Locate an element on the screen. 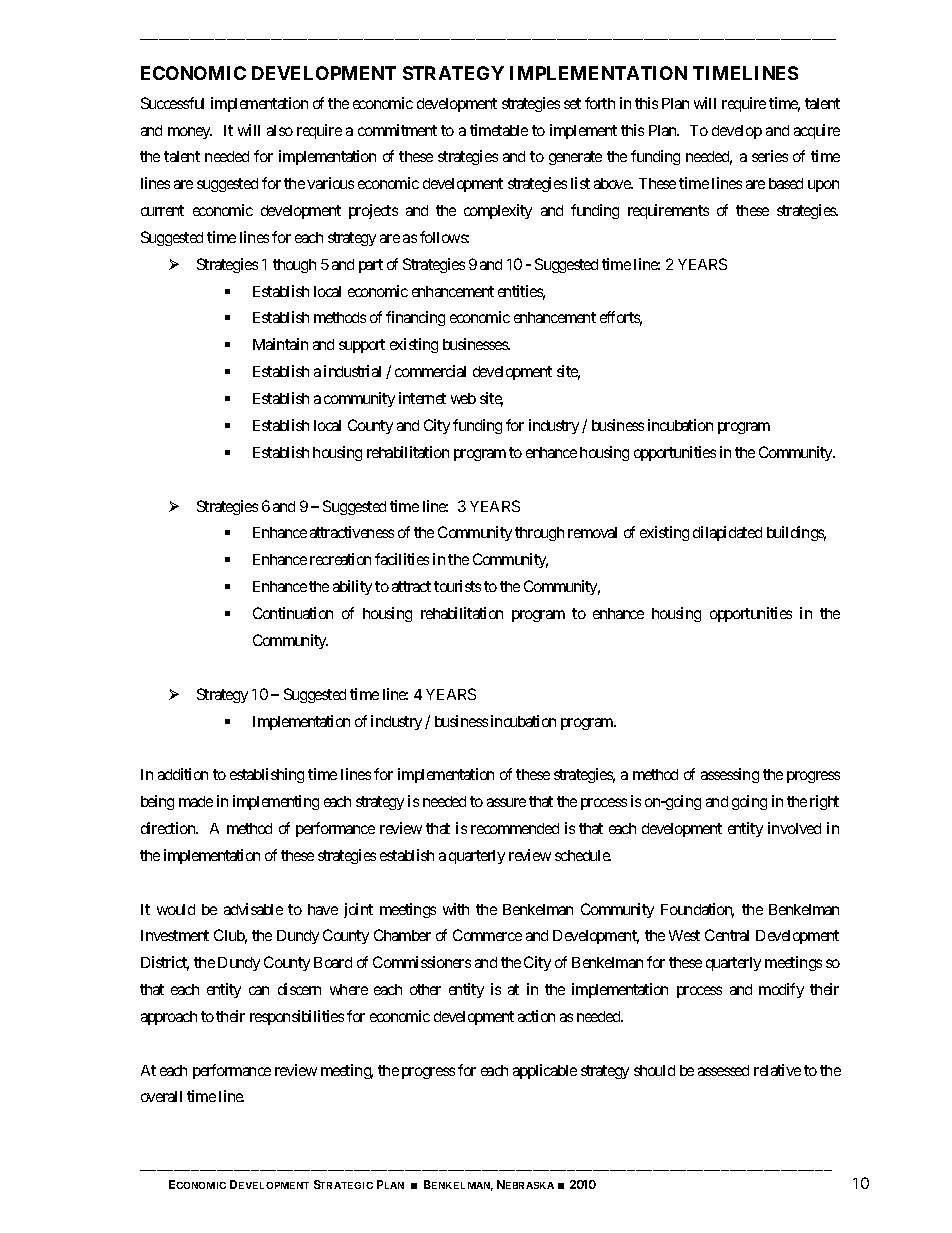  Maintain is located at coordinates (280, 344).
